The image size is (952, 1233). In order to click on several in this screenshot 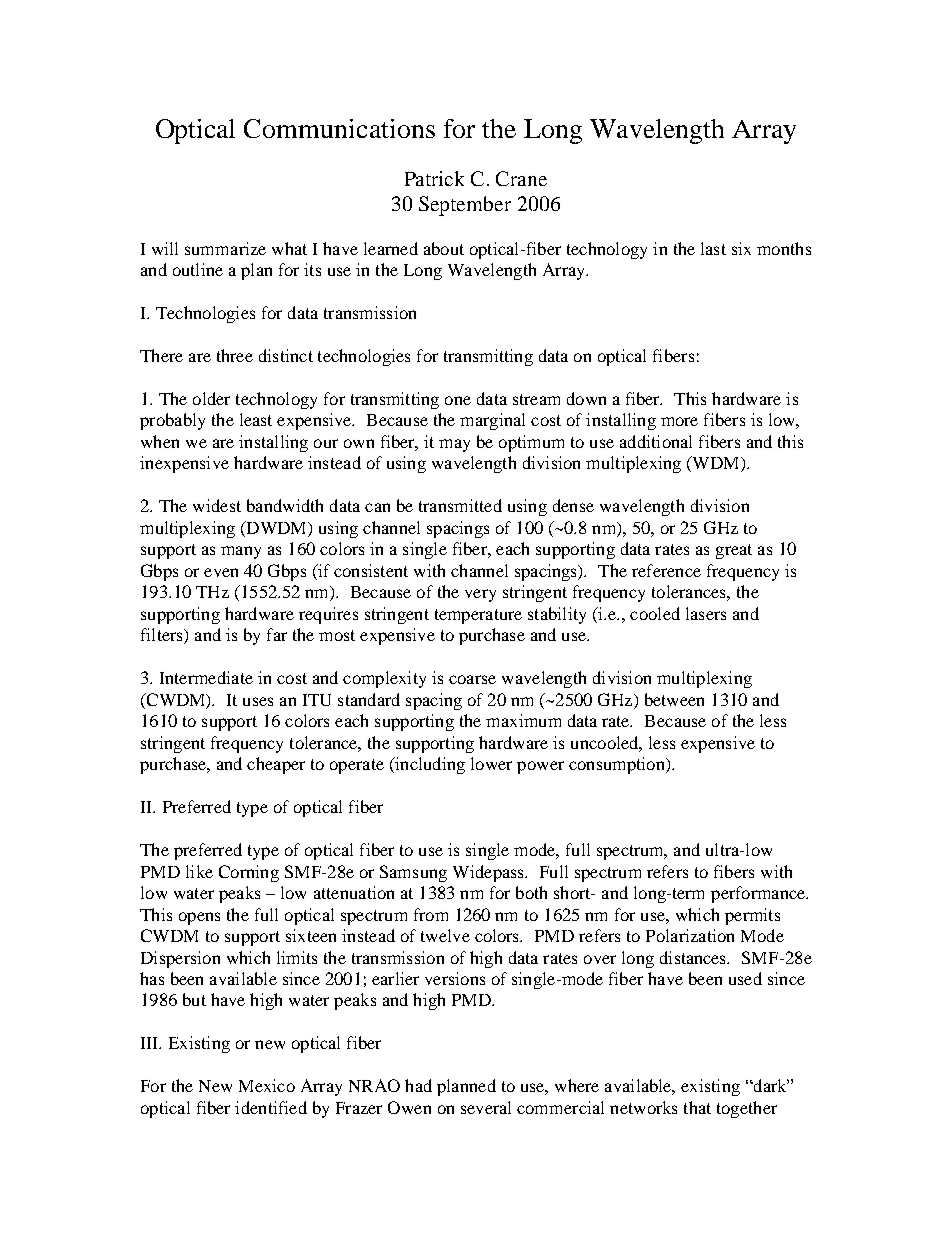, I will do `click(486, 1107)`.
